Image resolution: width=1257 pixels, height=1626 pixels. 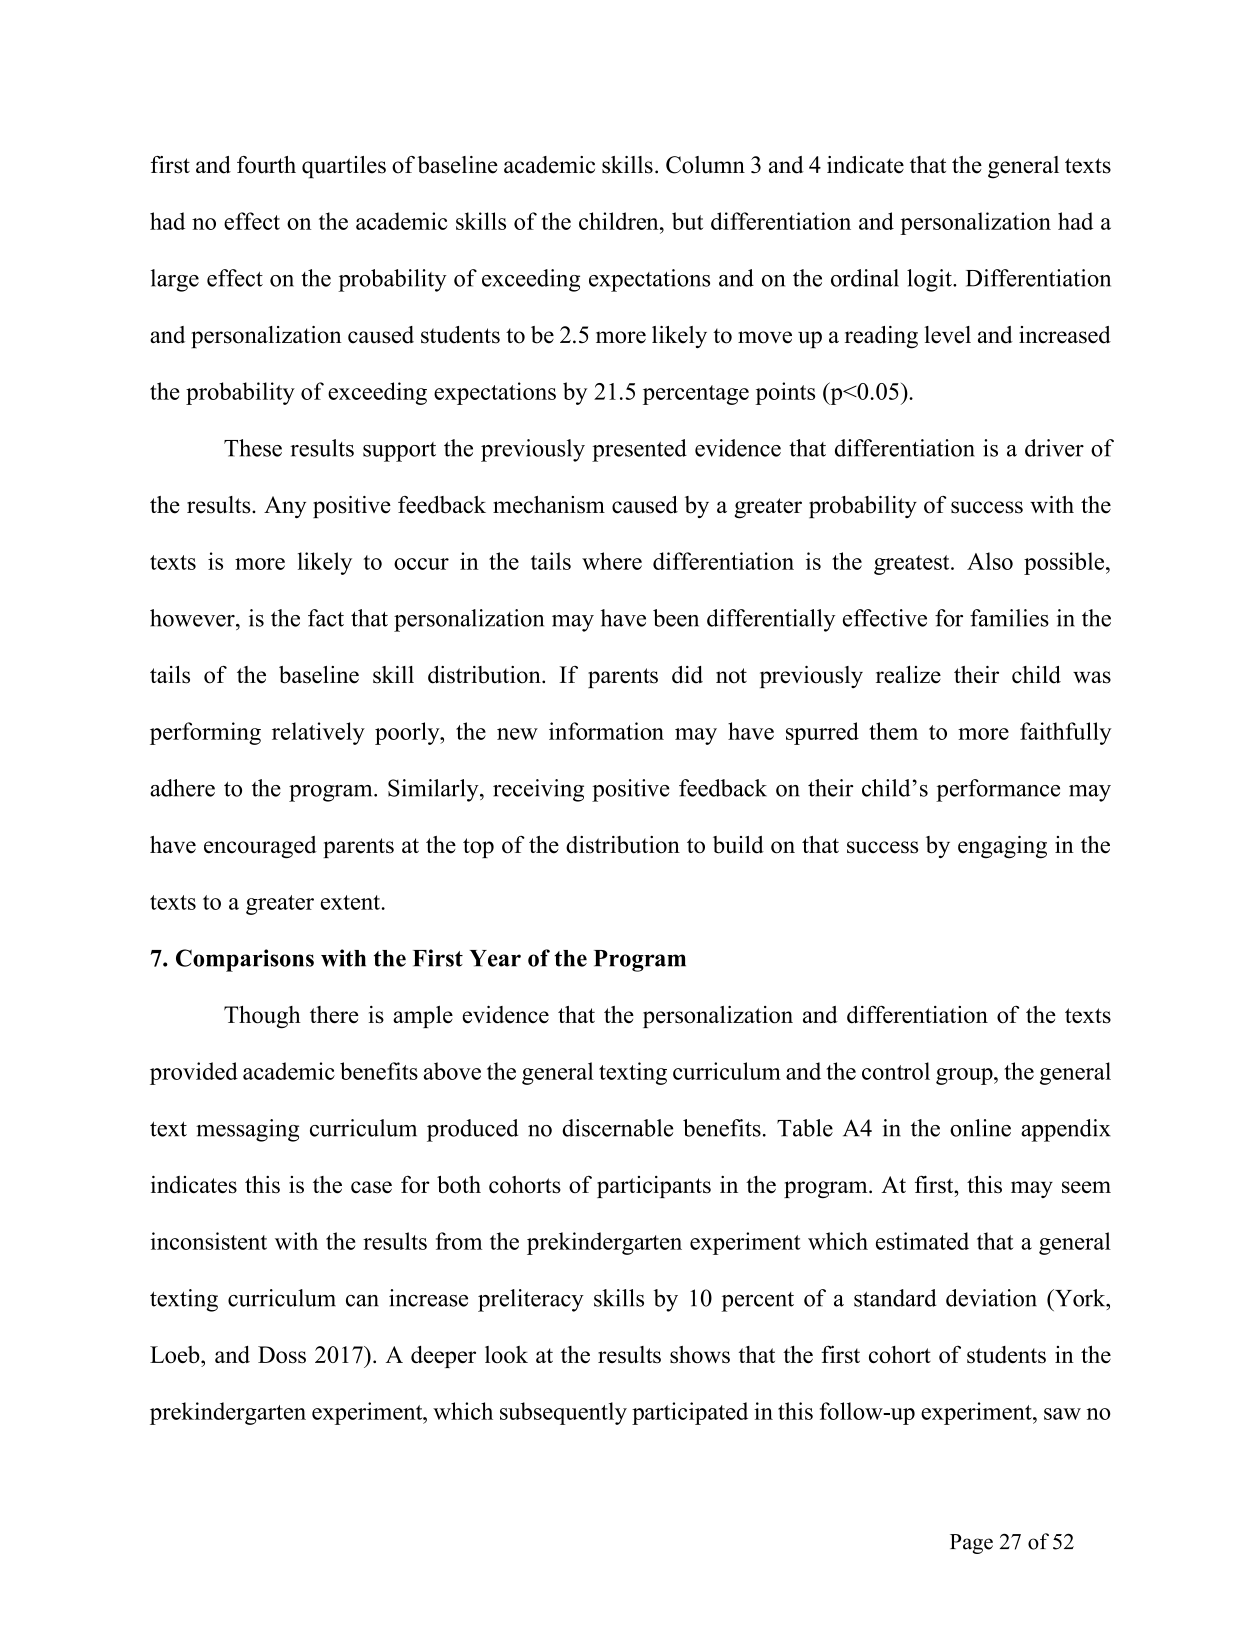 What do you see at coordinates (690, 1413) in the document?
I see `participated` at bounding box center [690, 1413].
